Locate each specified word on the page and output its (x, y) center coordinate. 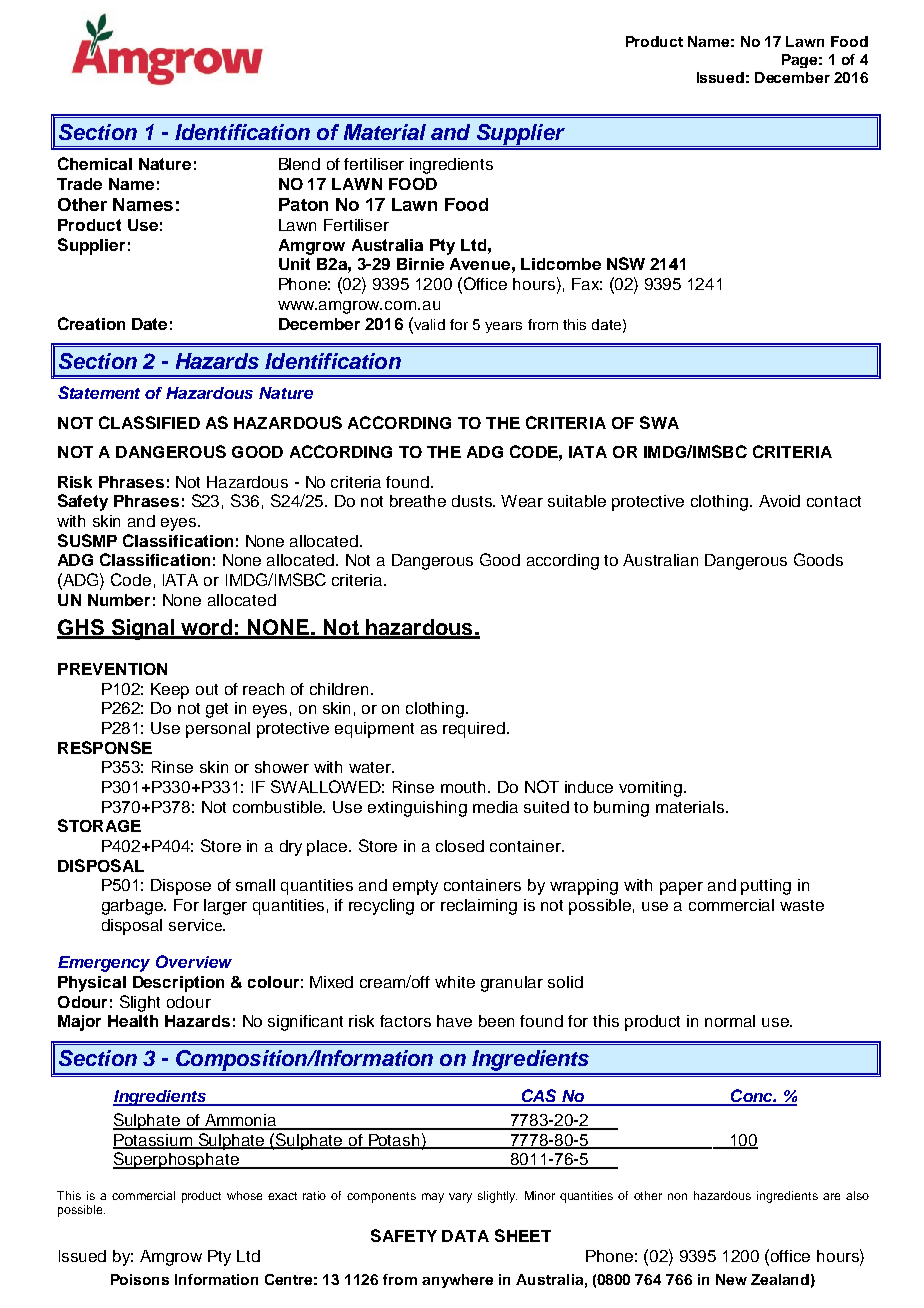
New (731, 1279)
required (474, 730)
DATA (465, 1236)
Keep (170, 691)
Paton (303, 204)
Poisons (140, 1279)
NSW (626, 263)
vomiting (652, 789)
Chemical (95, 163)
